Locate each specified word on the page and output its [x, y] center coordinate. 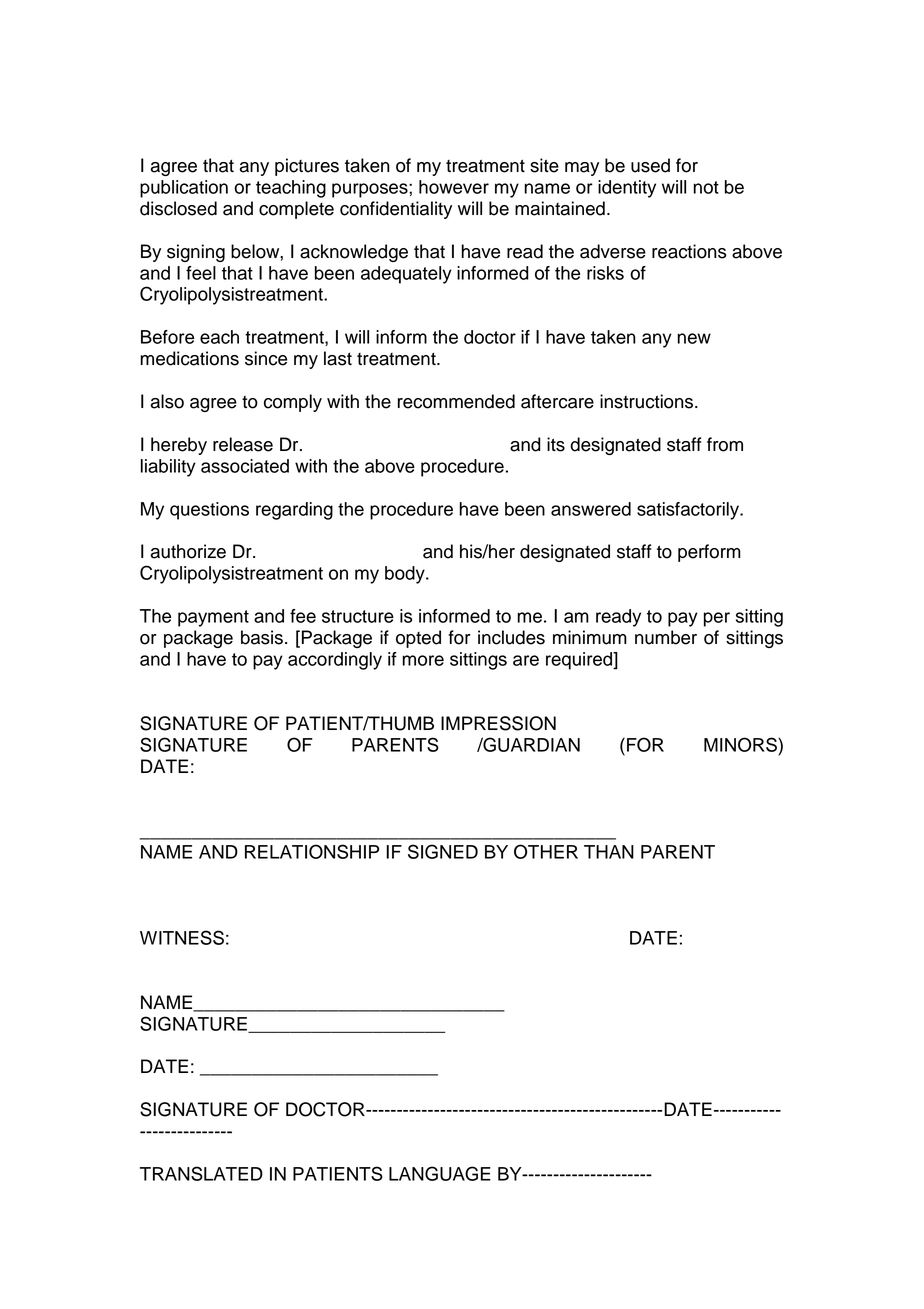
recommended [456, 401]
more [423, 660]
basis [262, 637]
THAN [609, 852]
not [706, 187]
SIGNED [443, 851]
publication [184, 189]
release [243, 444]
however [454, 187]
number [666, 637]
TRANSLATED [201, 1173]
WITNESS [182, 937]
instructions [648, 401]
